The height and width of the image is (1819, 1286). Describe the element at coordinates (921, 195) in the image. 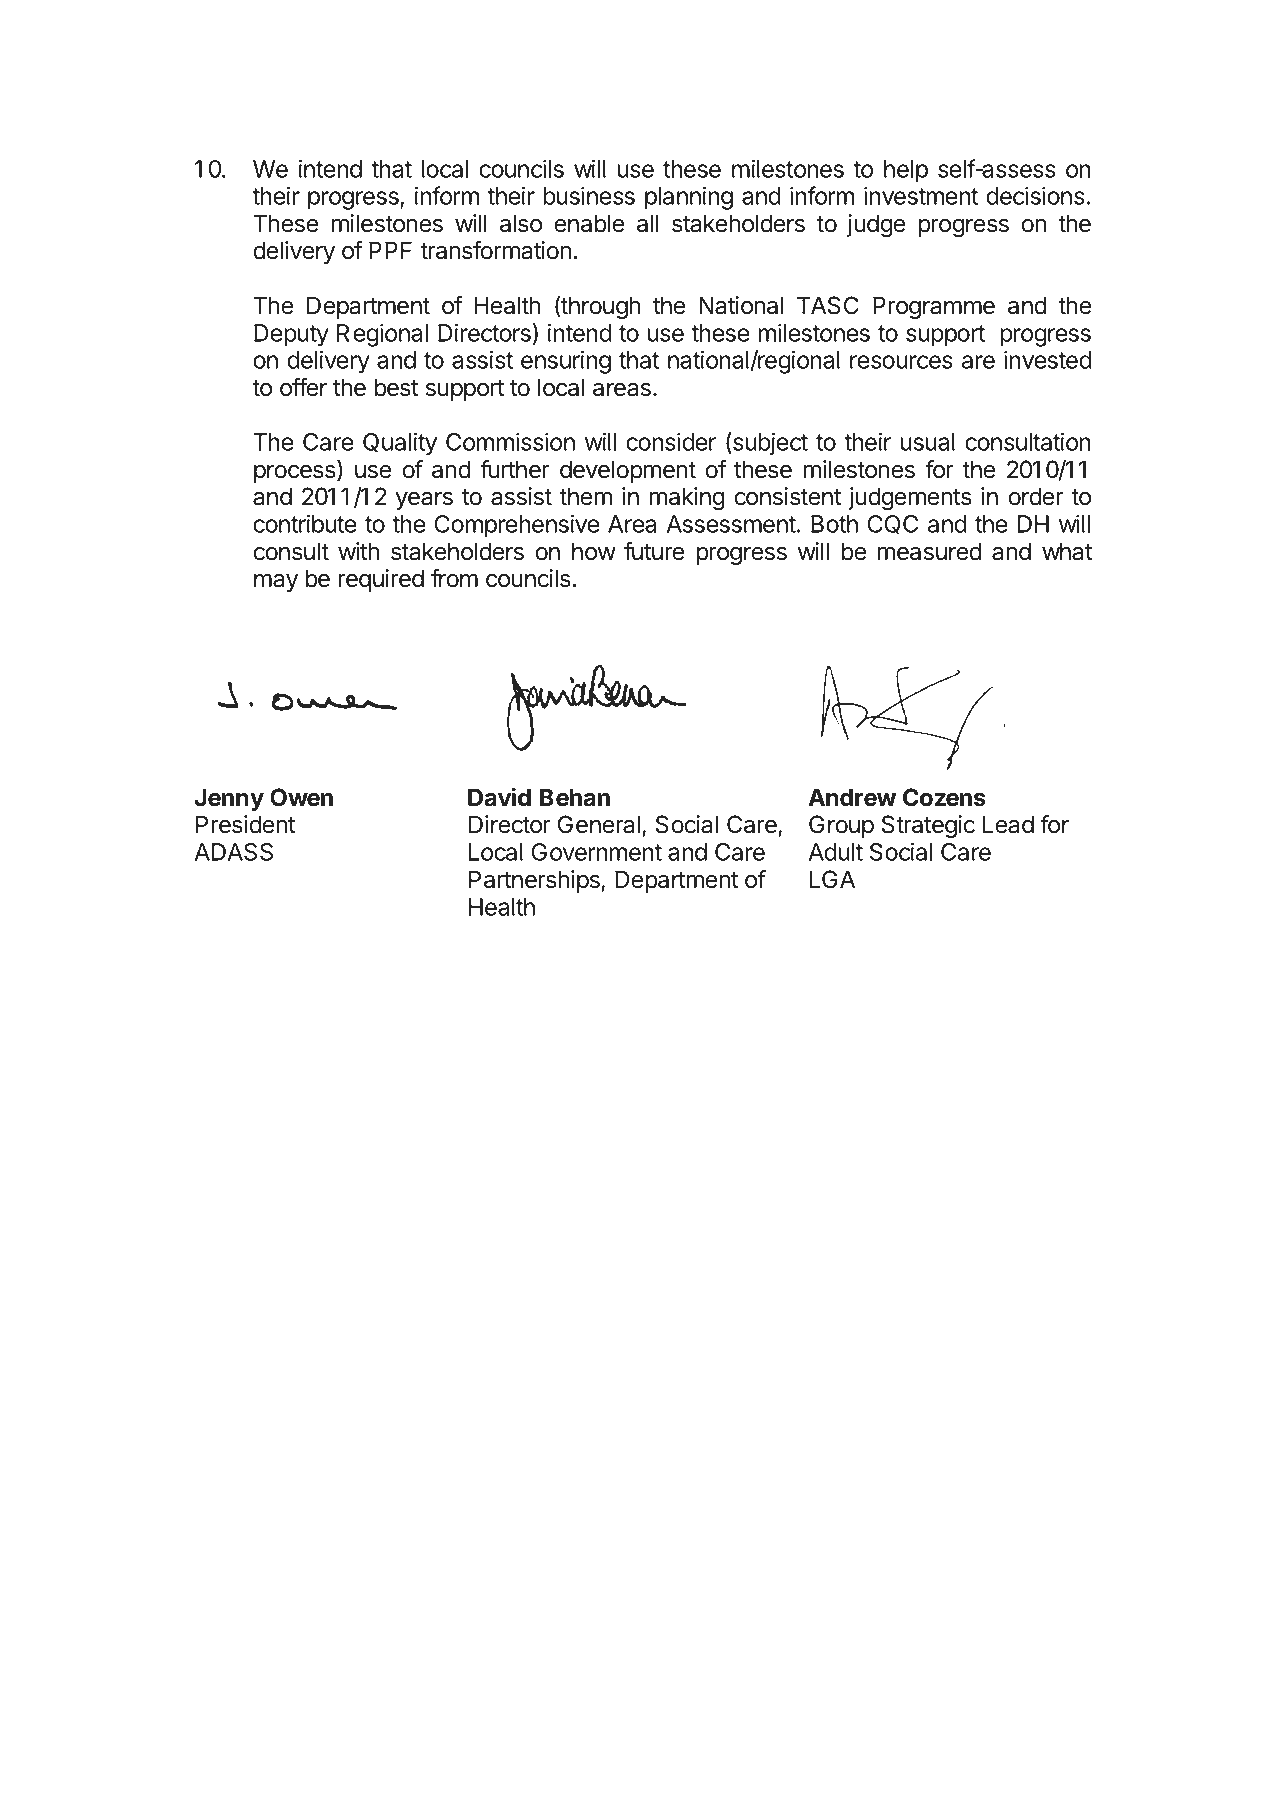

I see `investment` at that location.
